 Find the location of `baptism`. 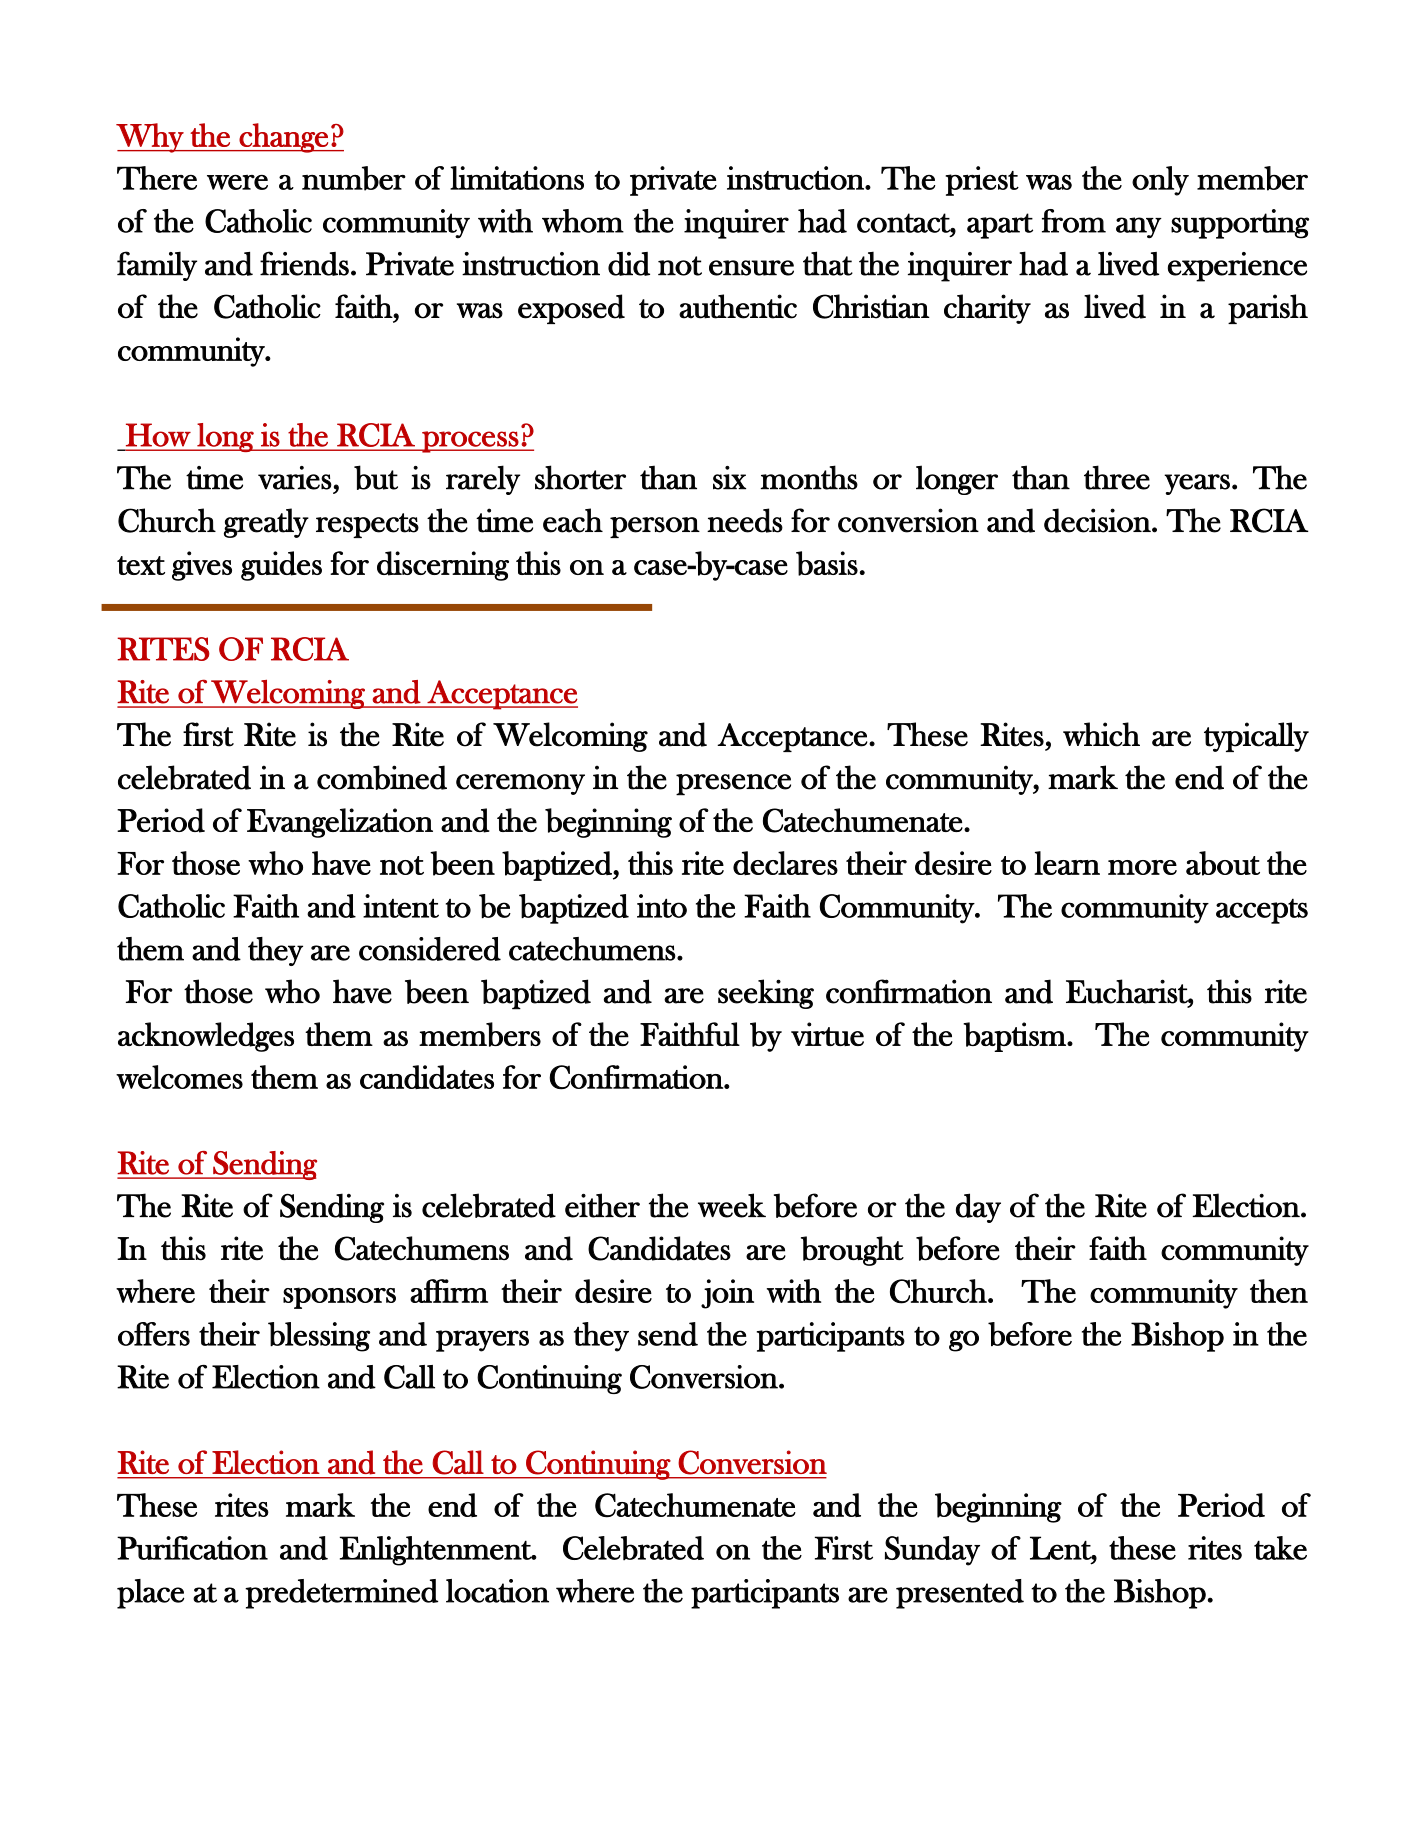

baptism is located at coordinates (1015, 1037).
